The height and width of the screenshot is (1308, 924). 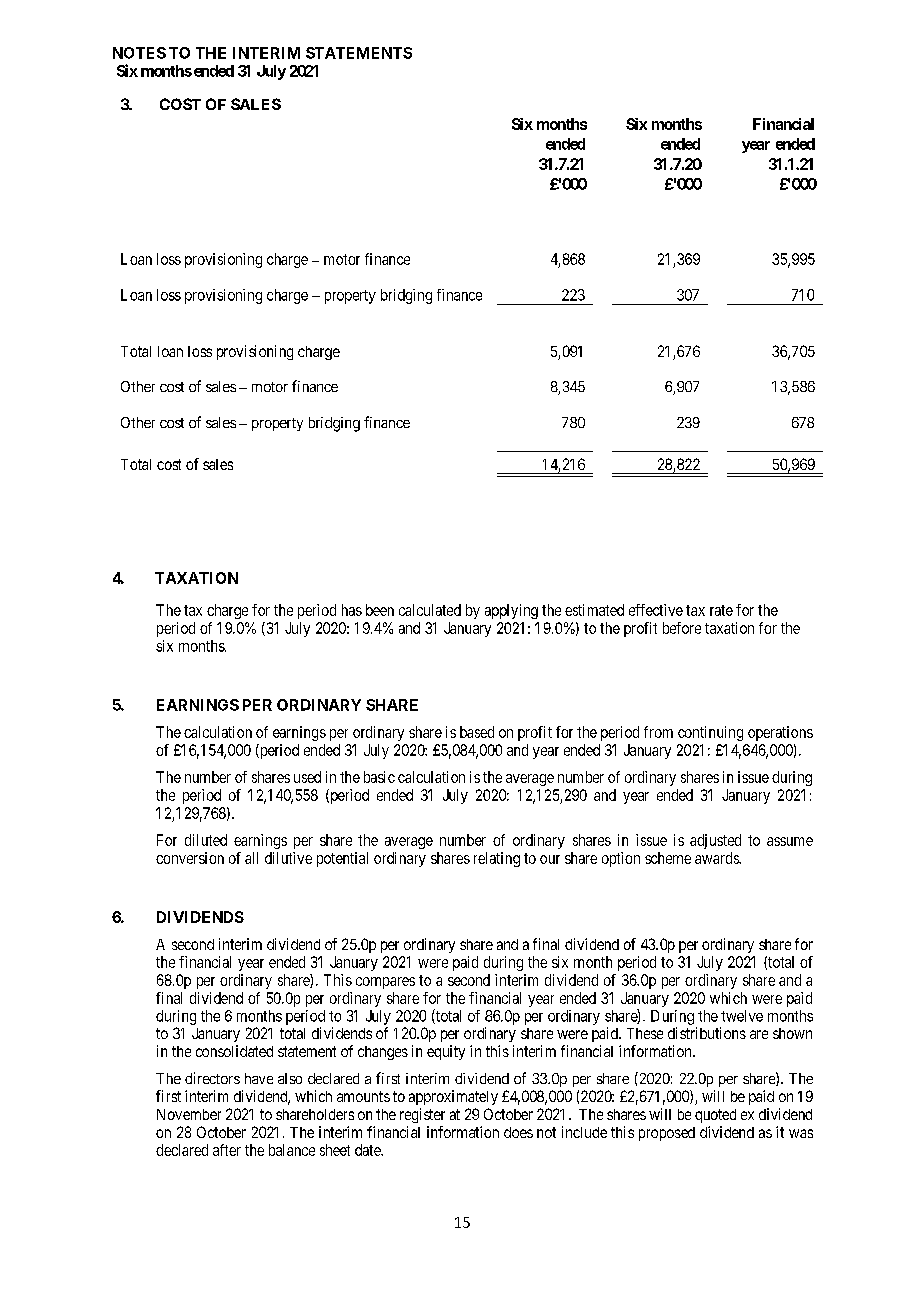 I want to click on quoted, so click(x=715, y=1116).
